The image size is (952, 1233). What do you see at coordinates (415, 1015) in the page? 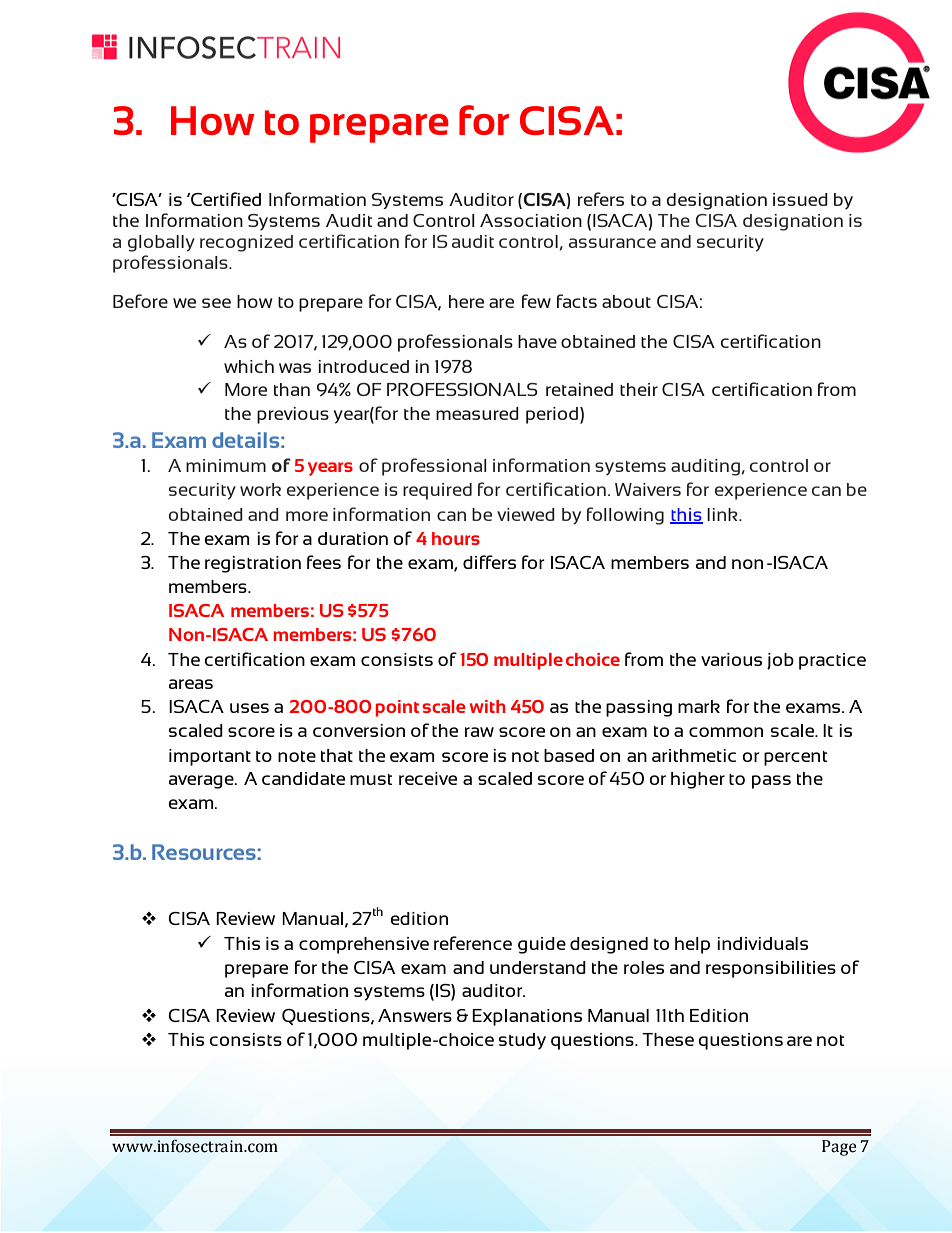
I see `Answers` at bounding box center [415, 1015].
